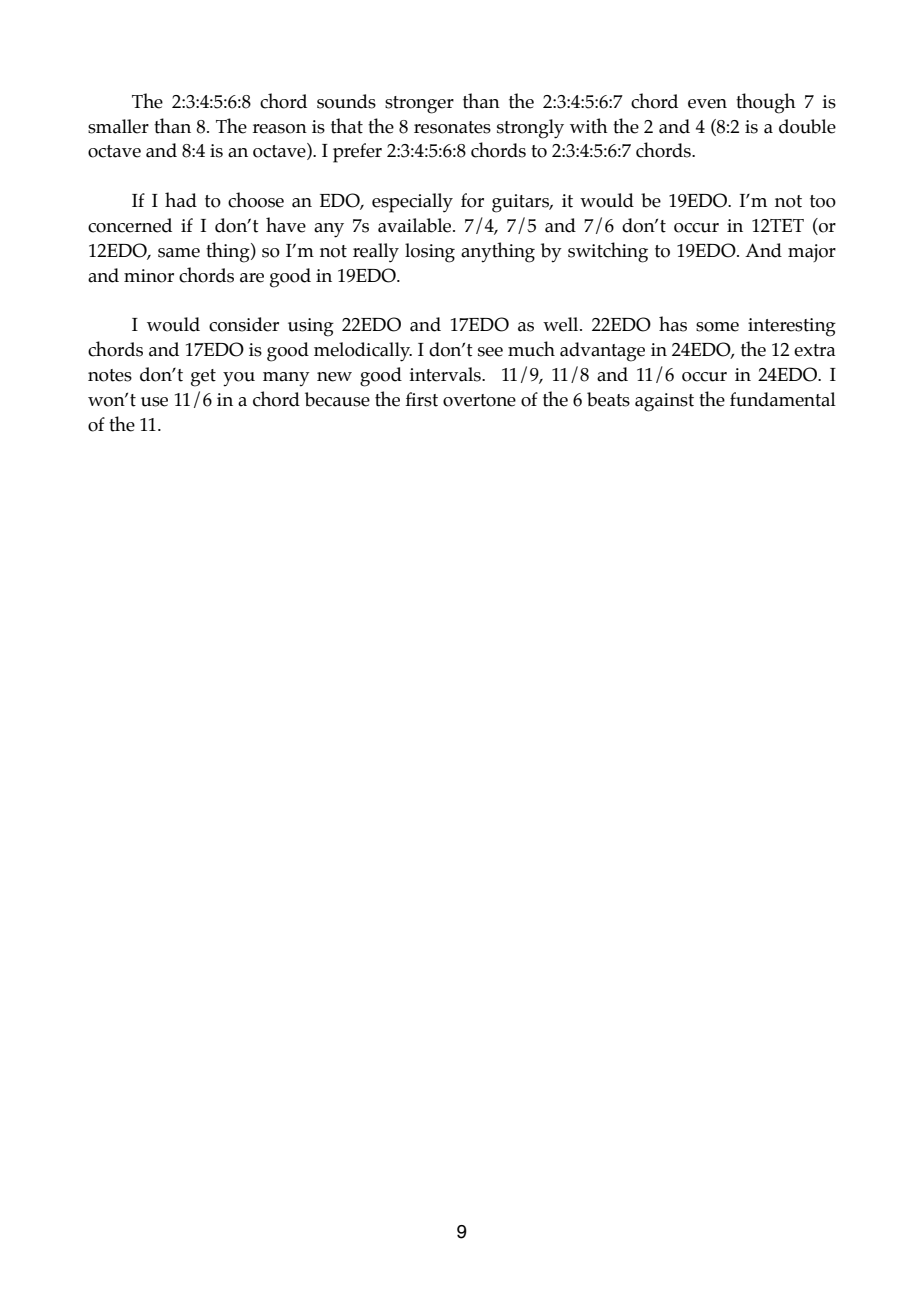 The height and width of the screenshot is (1308, 924). What do you see at coordinates (203, 378) in the screenshot?
I see `get` at bounding box center [203, 378].
